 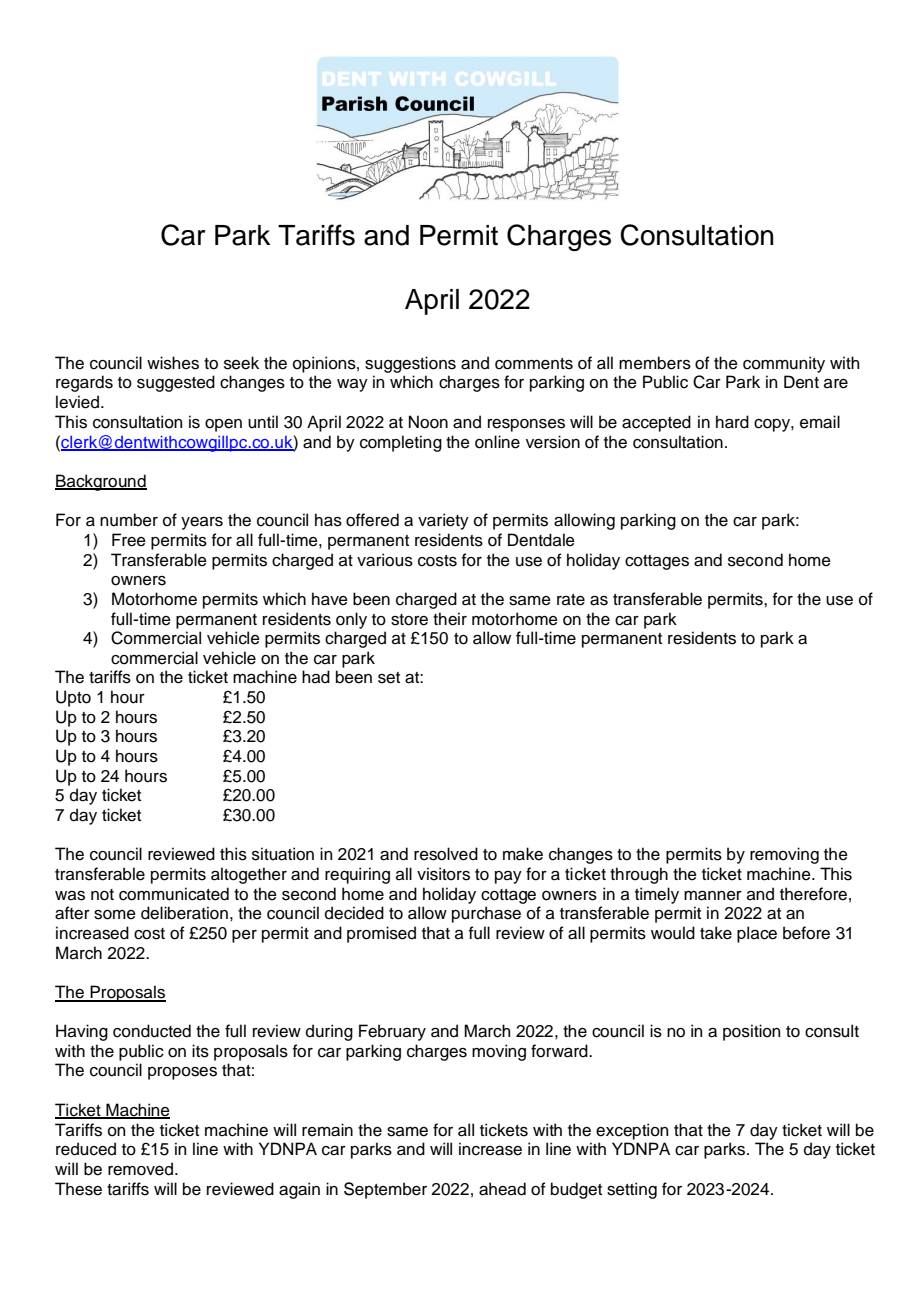 What do you see at coordinates (410, 364) in the screenshot?
I see `suggestions` at bounding box center [410, 364].
